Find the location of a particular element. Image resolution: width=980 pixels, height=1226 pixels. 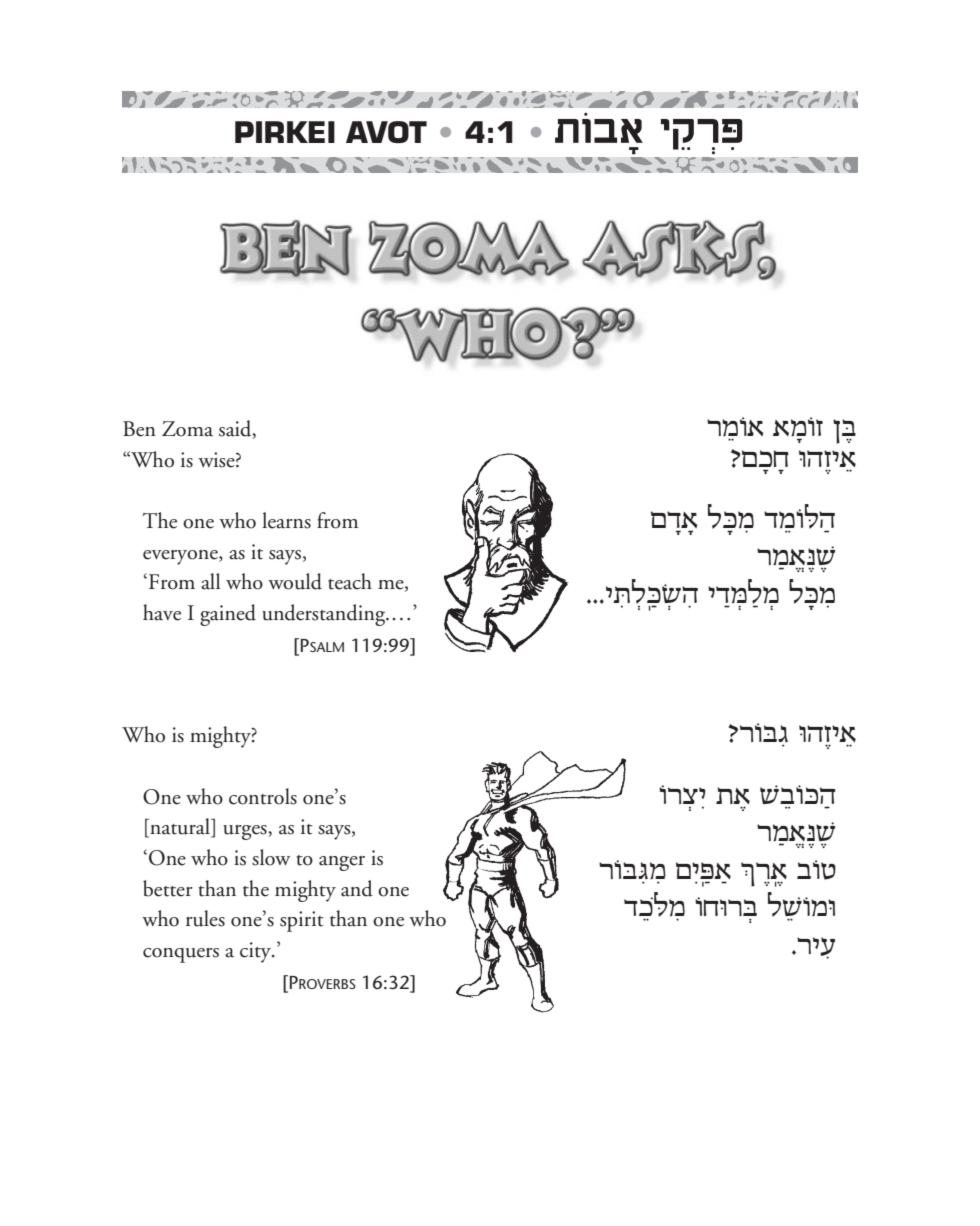

Ben is located at coordinates (139, 429).
